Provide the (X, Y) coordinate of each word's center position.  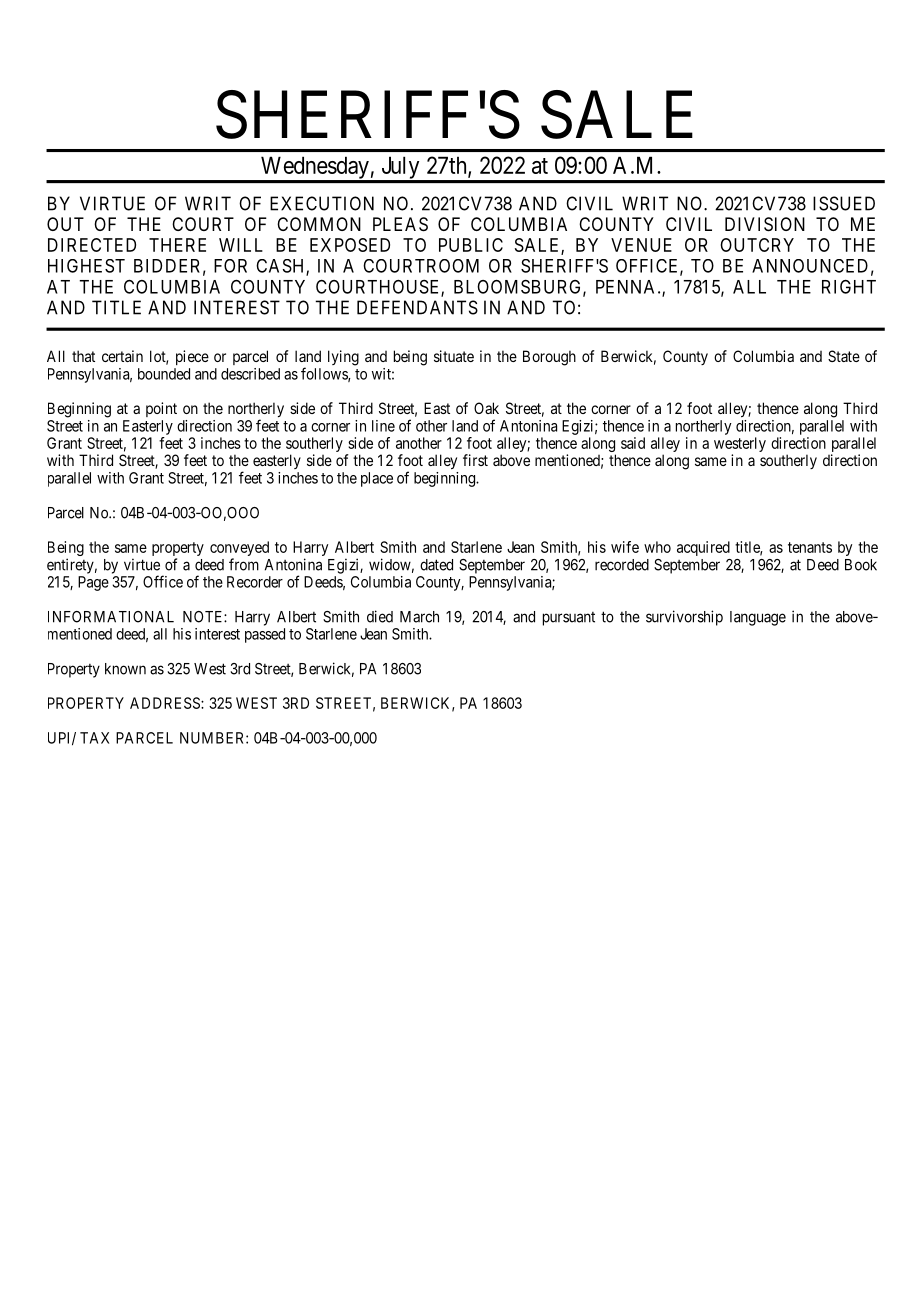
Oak (486, 408)
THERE (177, 245)
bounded (164, 374)
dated (436, 565)
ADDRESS (166, 703)
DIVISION (765, 224)
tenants (810, 547)
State (844, 356)
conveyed (239, 550)
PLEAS (400, 224)
